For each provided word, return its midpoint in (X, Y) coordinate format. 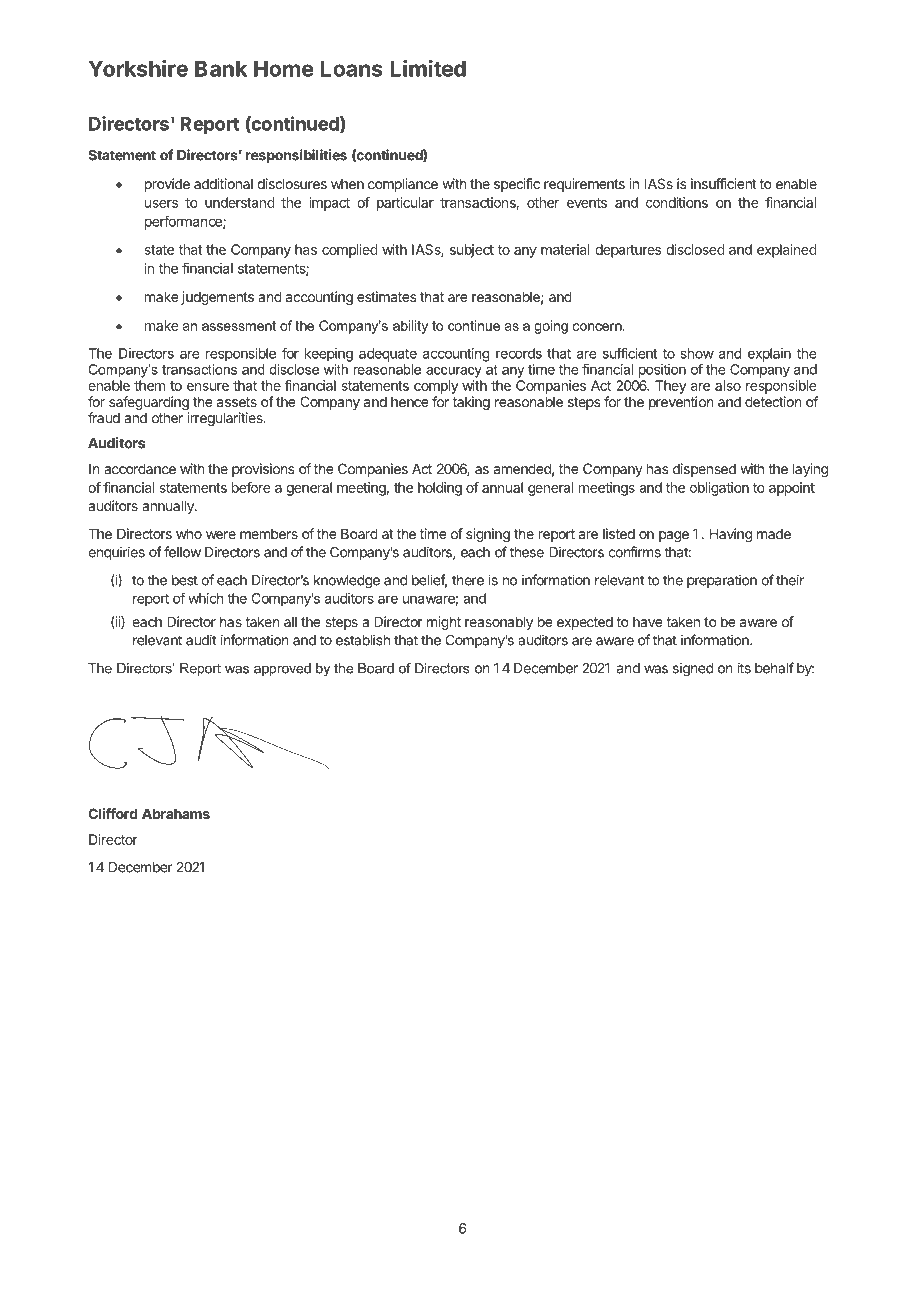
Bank (221, 68)
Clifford (113, 813)
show (697, 353)
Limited (428, 68)
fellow (182, 552)
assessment (239, 326)
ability (410, 327)
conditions (677, 202)
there (468, 580)
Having (731, 535)
